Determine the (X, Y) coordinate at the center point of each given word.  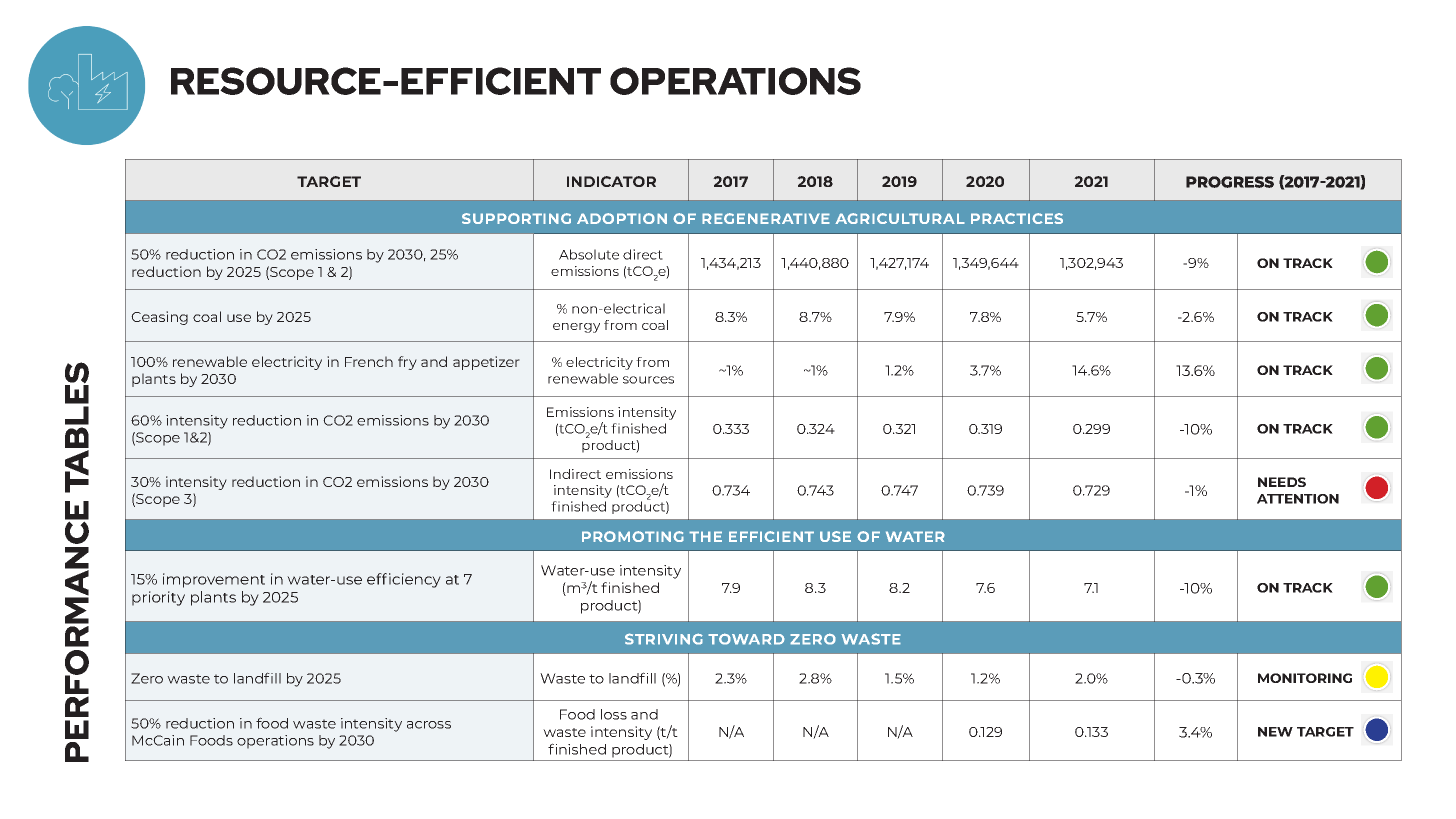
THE (705, 536)
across (429, 725)
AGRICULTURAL (900, 218)
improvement (214, 580)
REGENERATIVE (766, 218)
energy (576, 328)
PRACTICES (1017, 218)
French (369, 361)
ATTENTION (1298, 499)
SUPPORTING (516, 218)
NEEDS (1282, 482)
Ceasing (159, 318)
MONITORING (1305, 678)
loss (614, 714)
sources (648, 380)
